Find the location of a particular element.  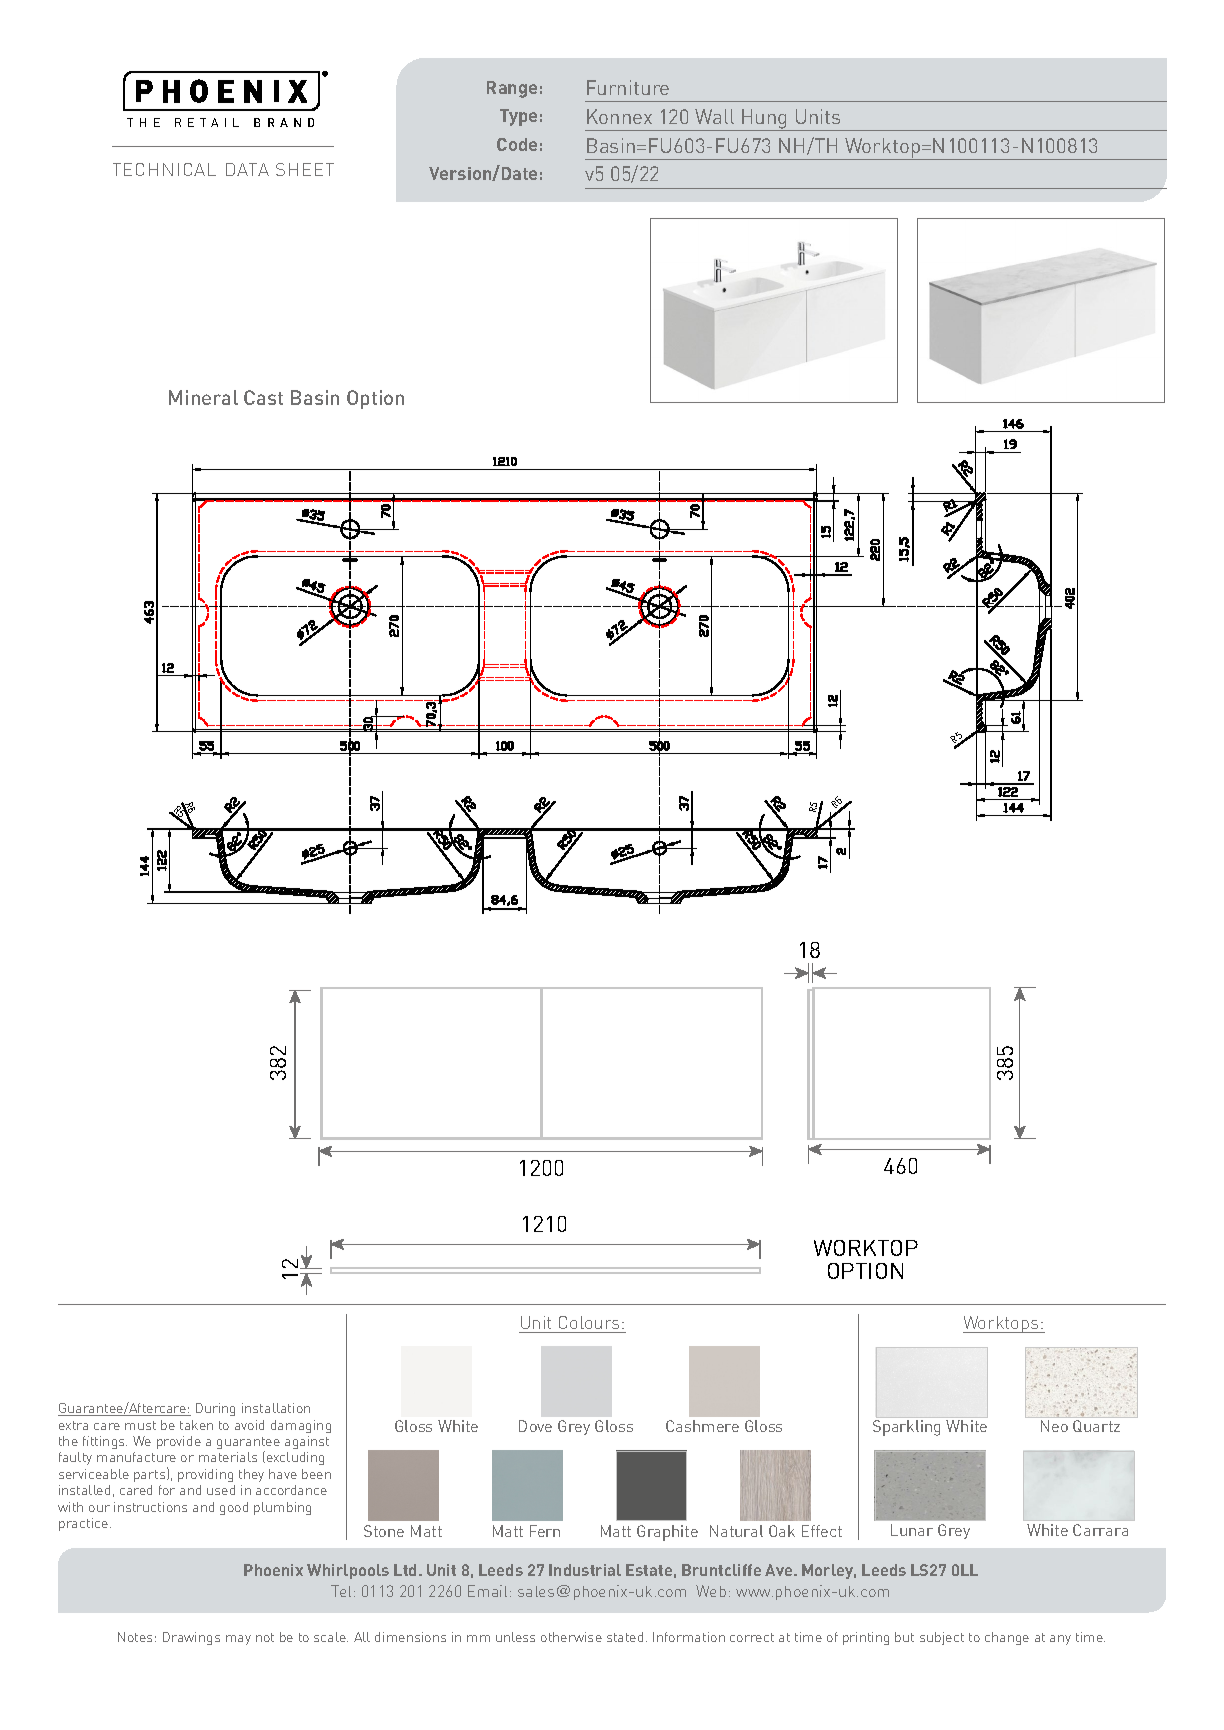

Hung is located at coordinates (765, 120).
